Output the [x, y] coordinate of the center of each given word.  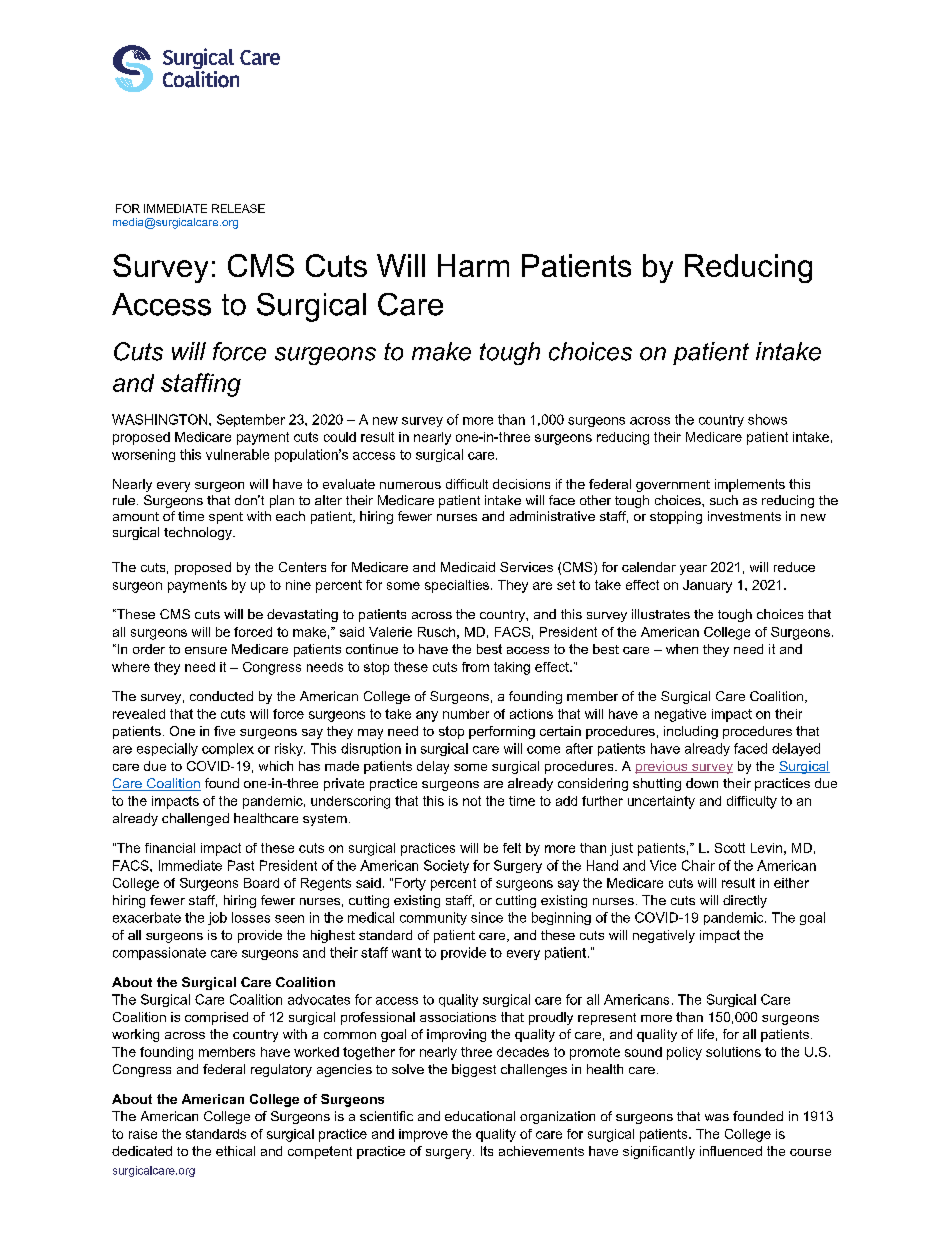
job [217, 918]
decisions [521, 484]
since [487, 917]
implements [750, 485]
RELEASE [238, 208]
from [475, 667]
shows [767, 419]
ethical [235, 1151]
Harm [473, 265]
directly [745, 901]
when [682, 649]
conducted [221, 696]
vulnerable [237, 454]
